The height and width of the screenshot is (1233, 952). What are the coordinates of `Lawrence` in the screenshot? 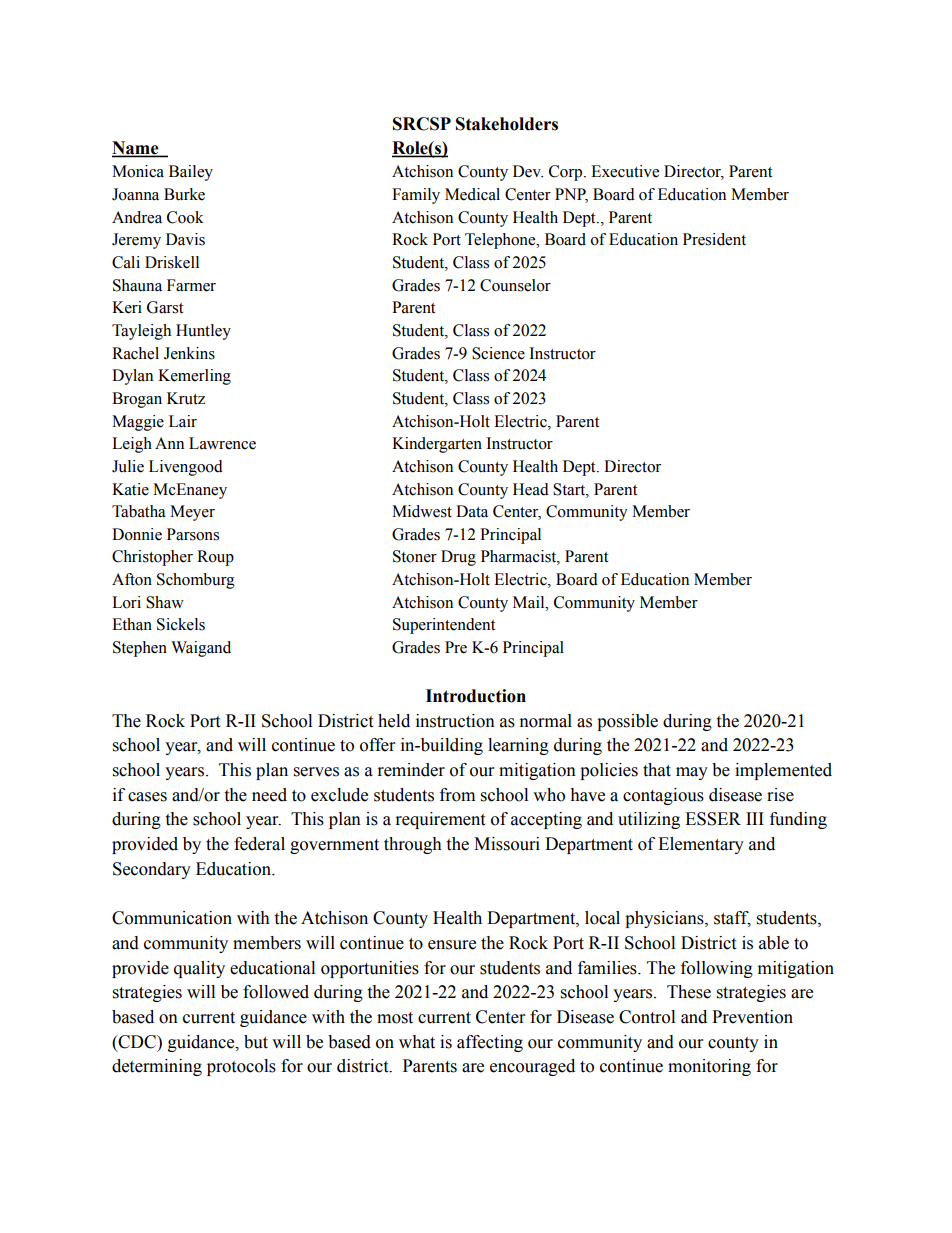 It's located at (222, 443).
